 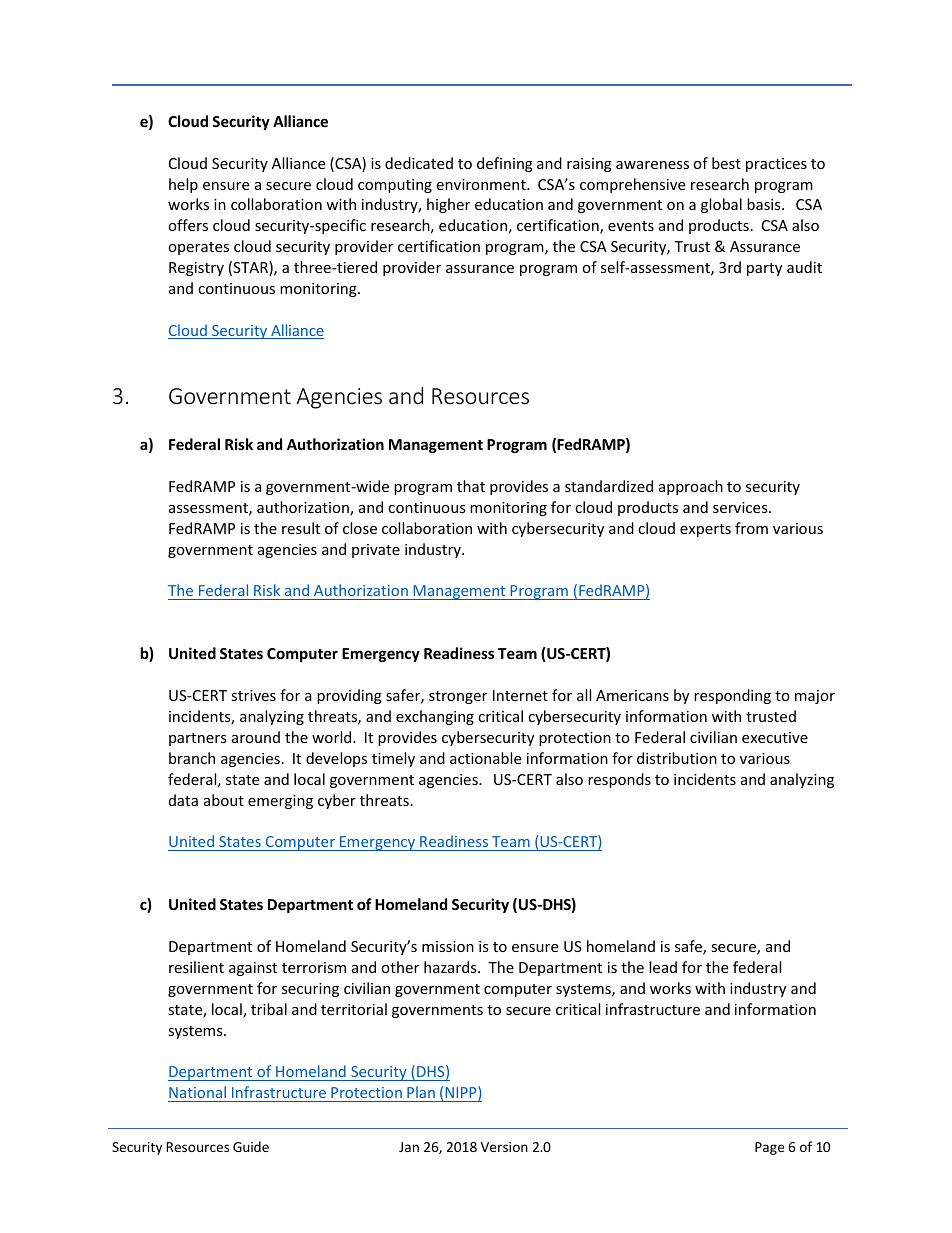 What do you see at coordinates (482, 184) in the page?
I see `environment` at bounding box center [482, 184].
